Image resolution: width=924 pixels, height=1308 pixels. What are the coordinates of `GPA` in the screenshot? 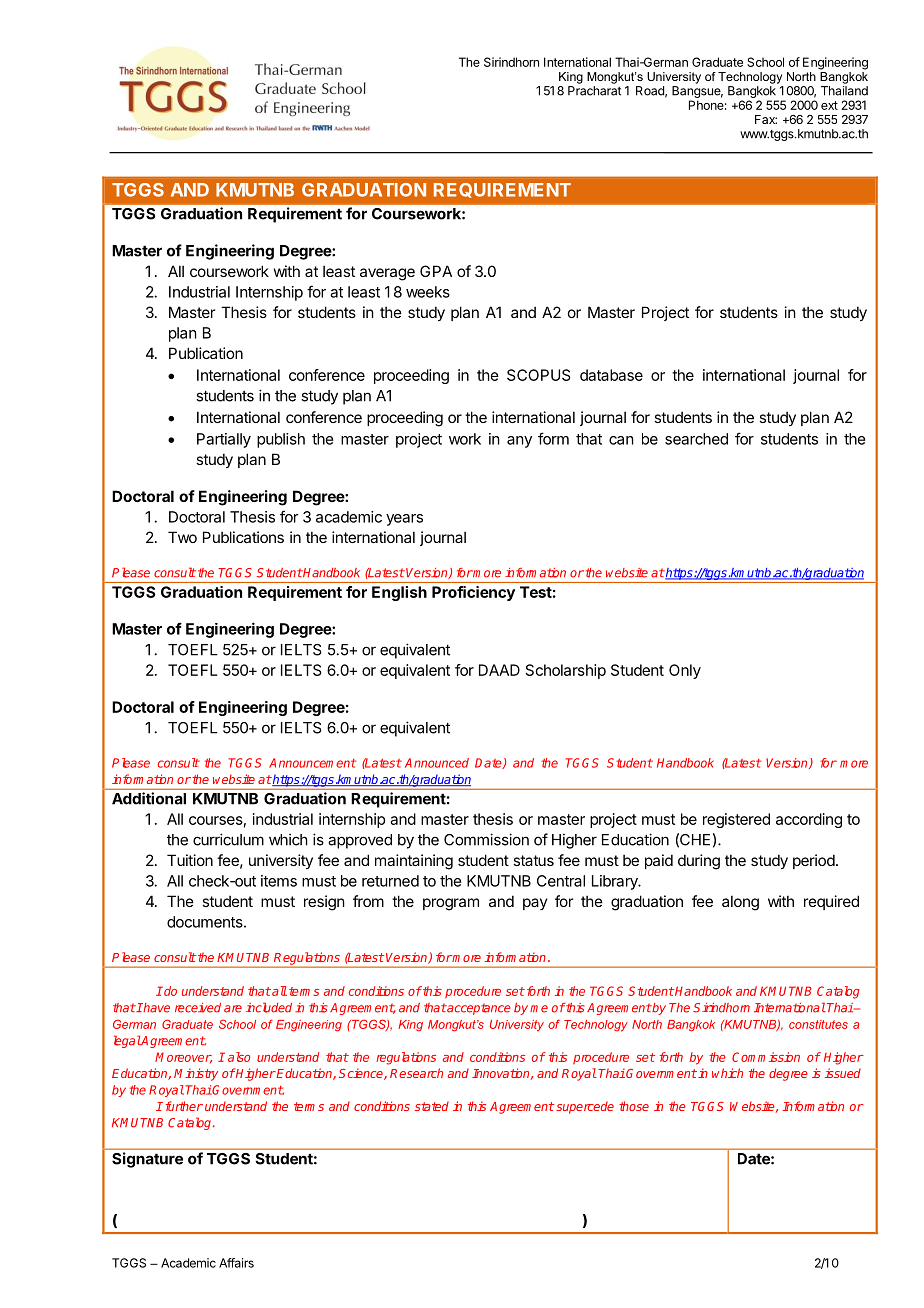 It's located at (436, 271).
